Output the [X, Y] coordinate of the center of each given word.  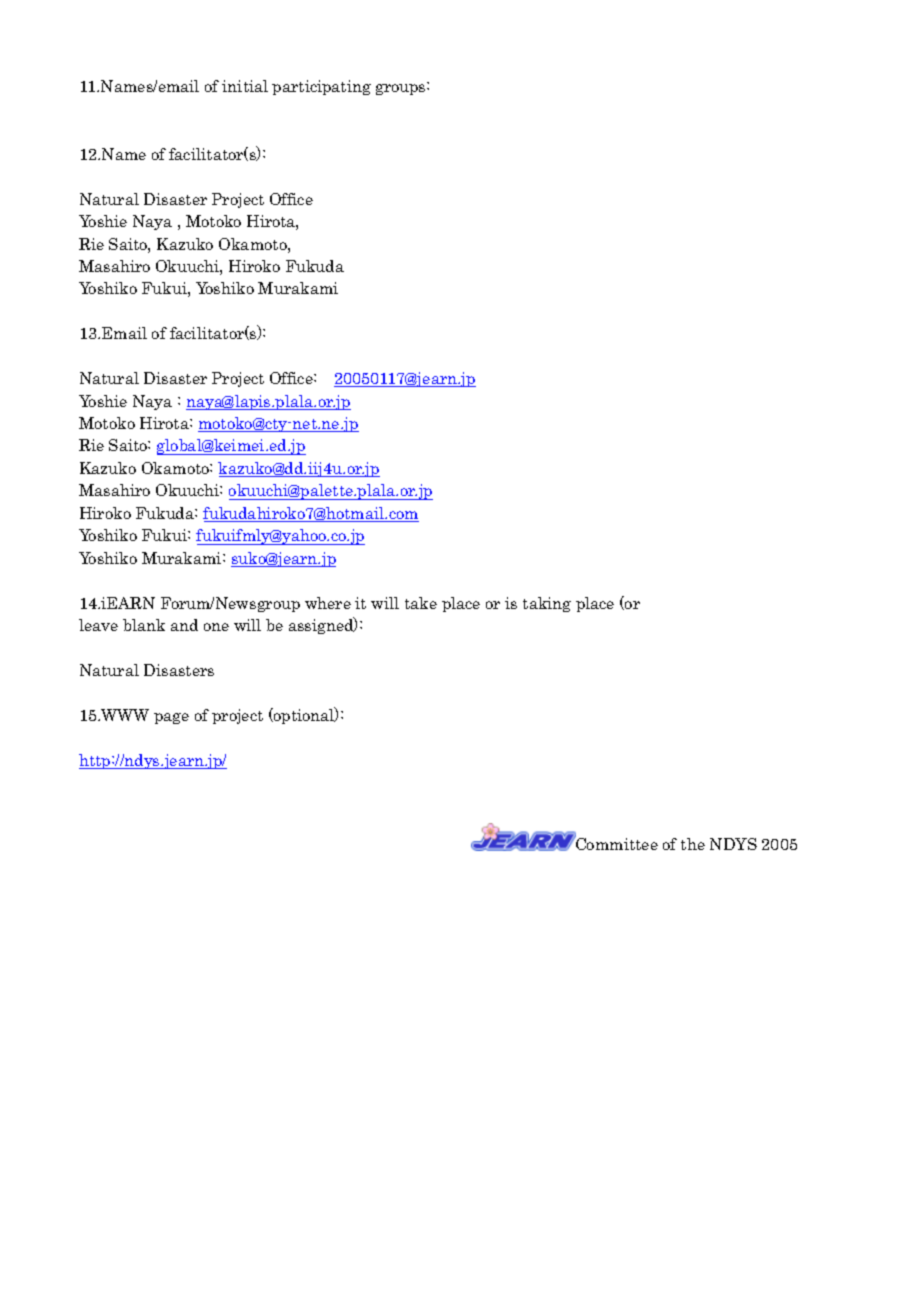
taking [547, 604]
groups [402, 88]
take [421, 603]
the [693, 844]
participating [321, 87]
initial [245, 86]
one [216, 627]
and [184, 625]
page [171, 718]
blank [144, 625]
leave [98, 625]
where [328, 603]
